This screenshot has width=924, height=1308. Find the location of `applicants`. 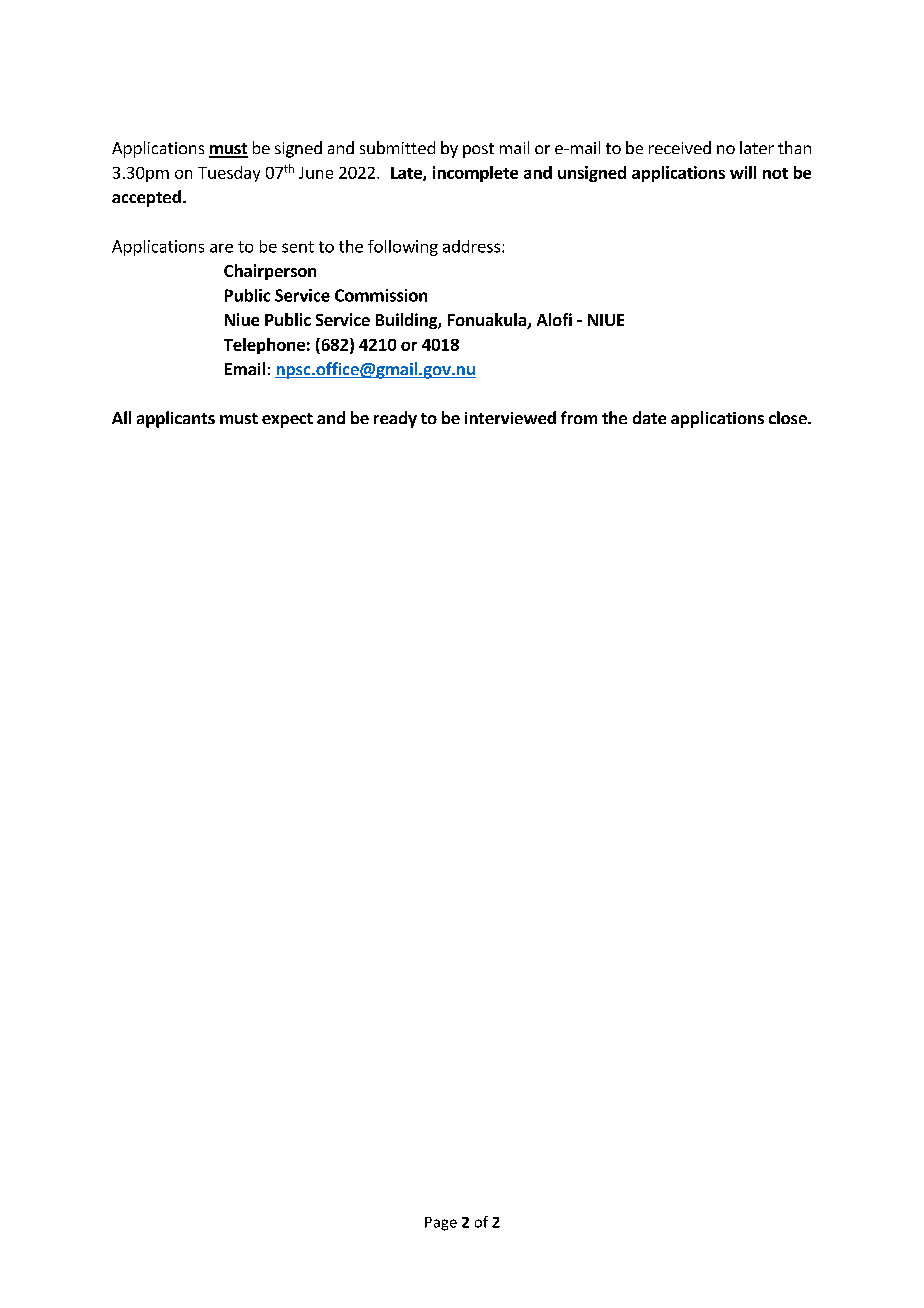

applicants is located at coordinates (176, 419).
